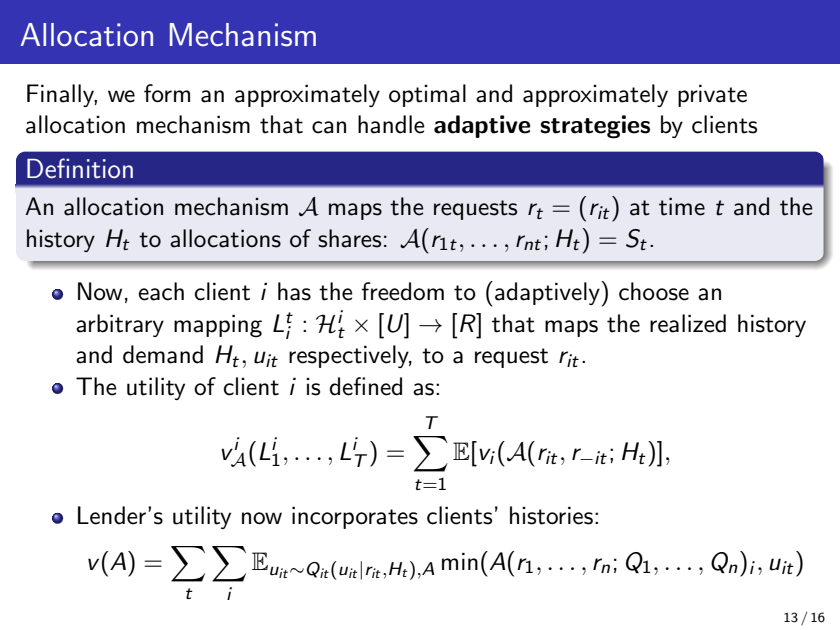 The height and width of the image is (630, 840). What do you see at coordinates (167, 93) in the image?
I see `form` at bounding box center [167, 93].
